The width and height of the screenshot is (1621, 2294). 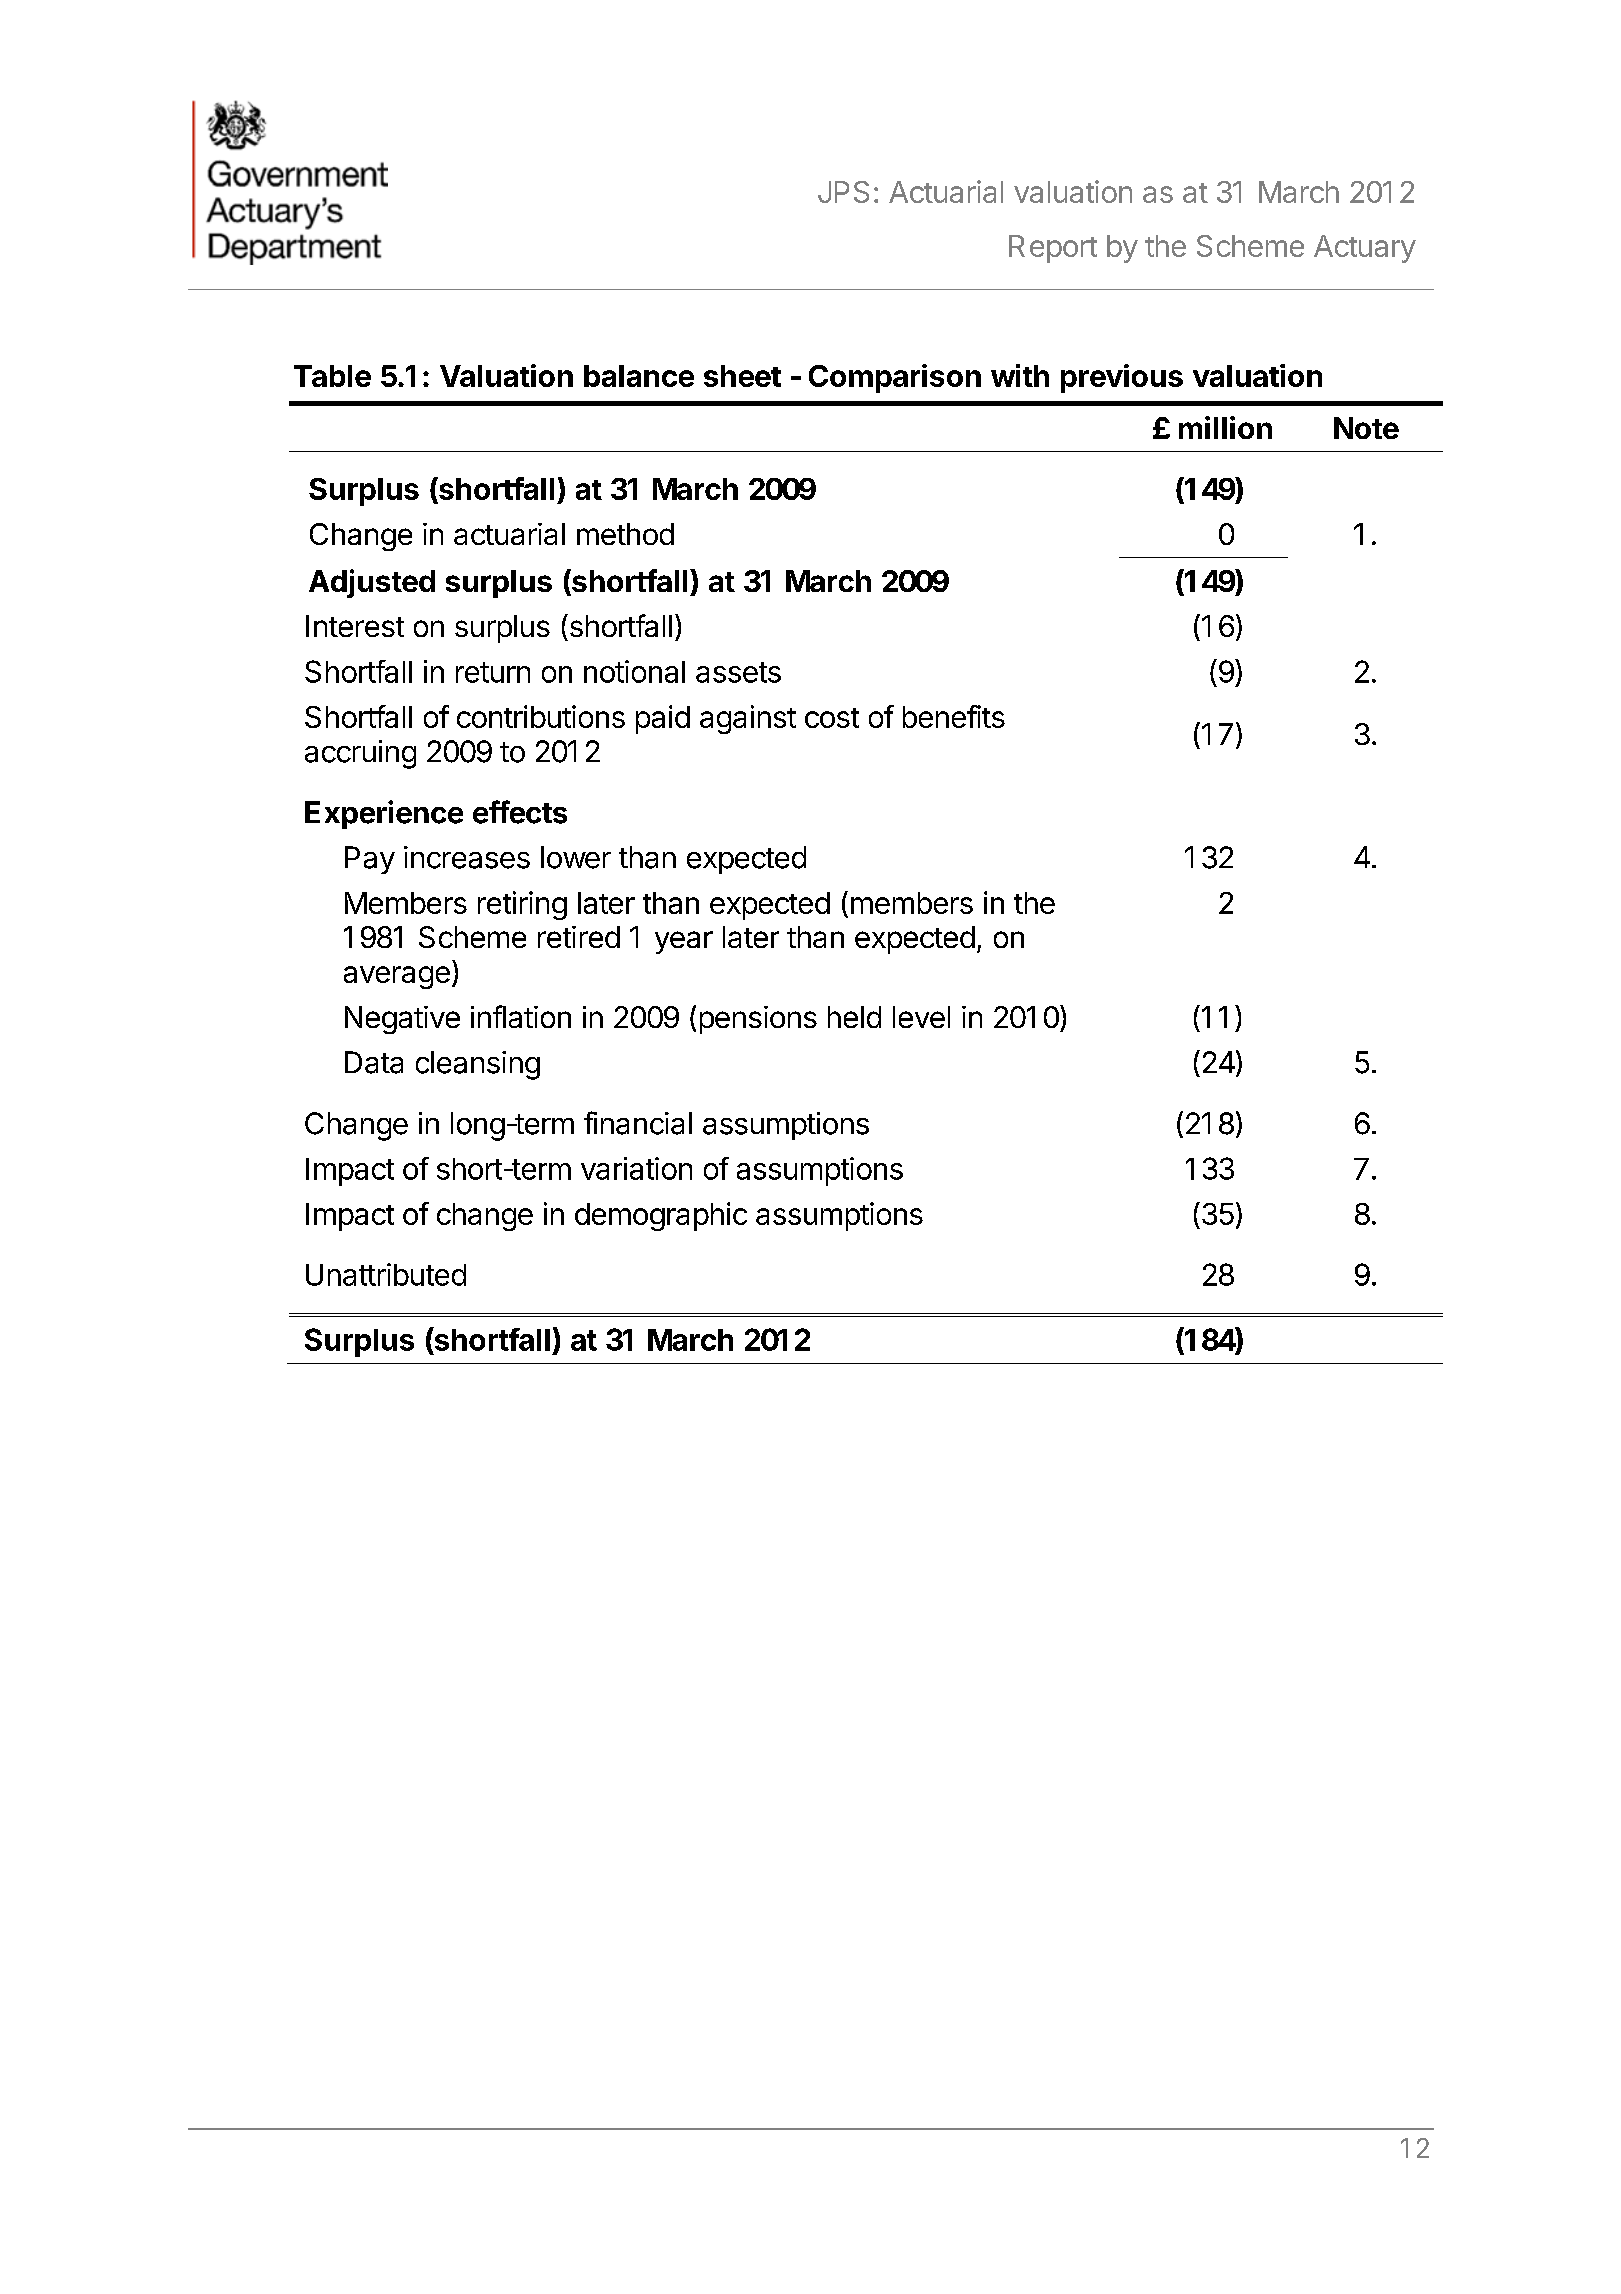 I want to click on return, so click(x=493, y=672).
